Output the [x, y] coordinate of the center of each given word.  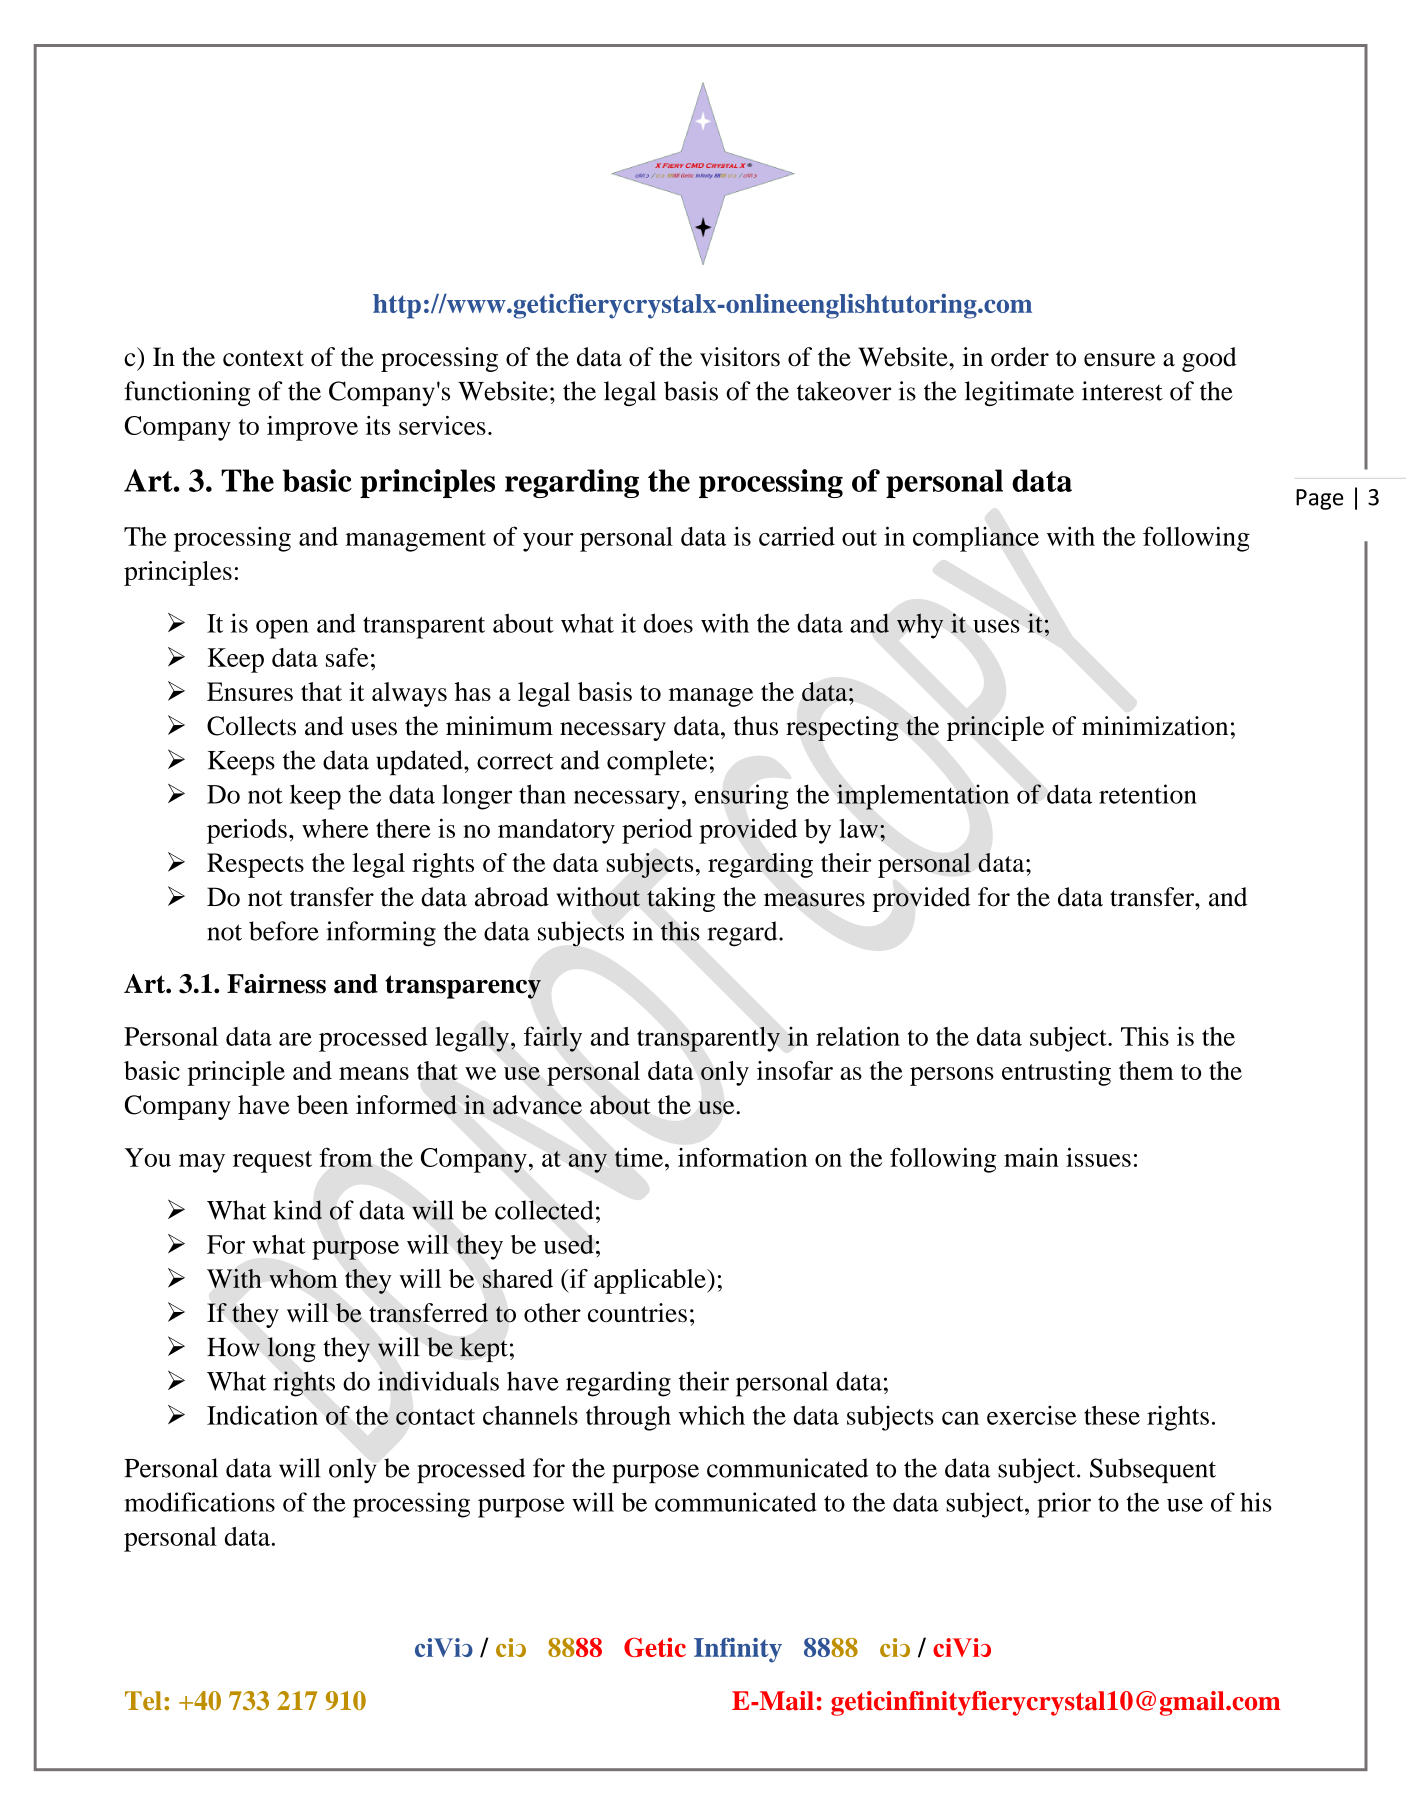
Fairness [276, 984]
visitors [740, 357]
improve [312, 428]
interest [1122, 391]
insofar [795, 1070]
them [1146, 1070]
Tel [143, 1701]
